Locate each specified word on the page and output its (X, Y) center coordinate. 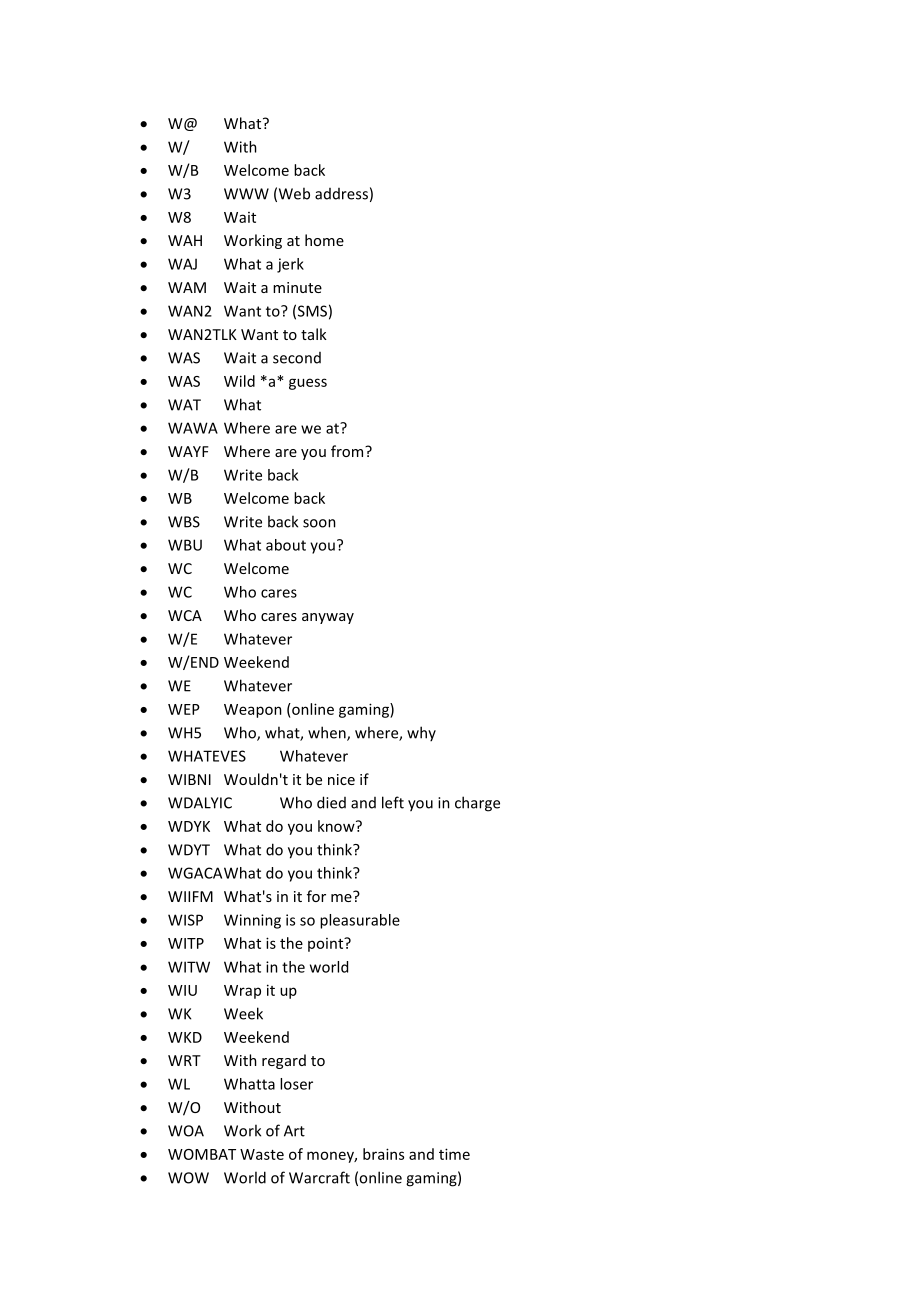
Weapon (253, 711)
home (324, 240)
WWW (246, 194)
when (328, 733)
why (421, 733)
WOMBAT (202, 1154)
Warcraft (319, 1177)
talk (314, 334)
